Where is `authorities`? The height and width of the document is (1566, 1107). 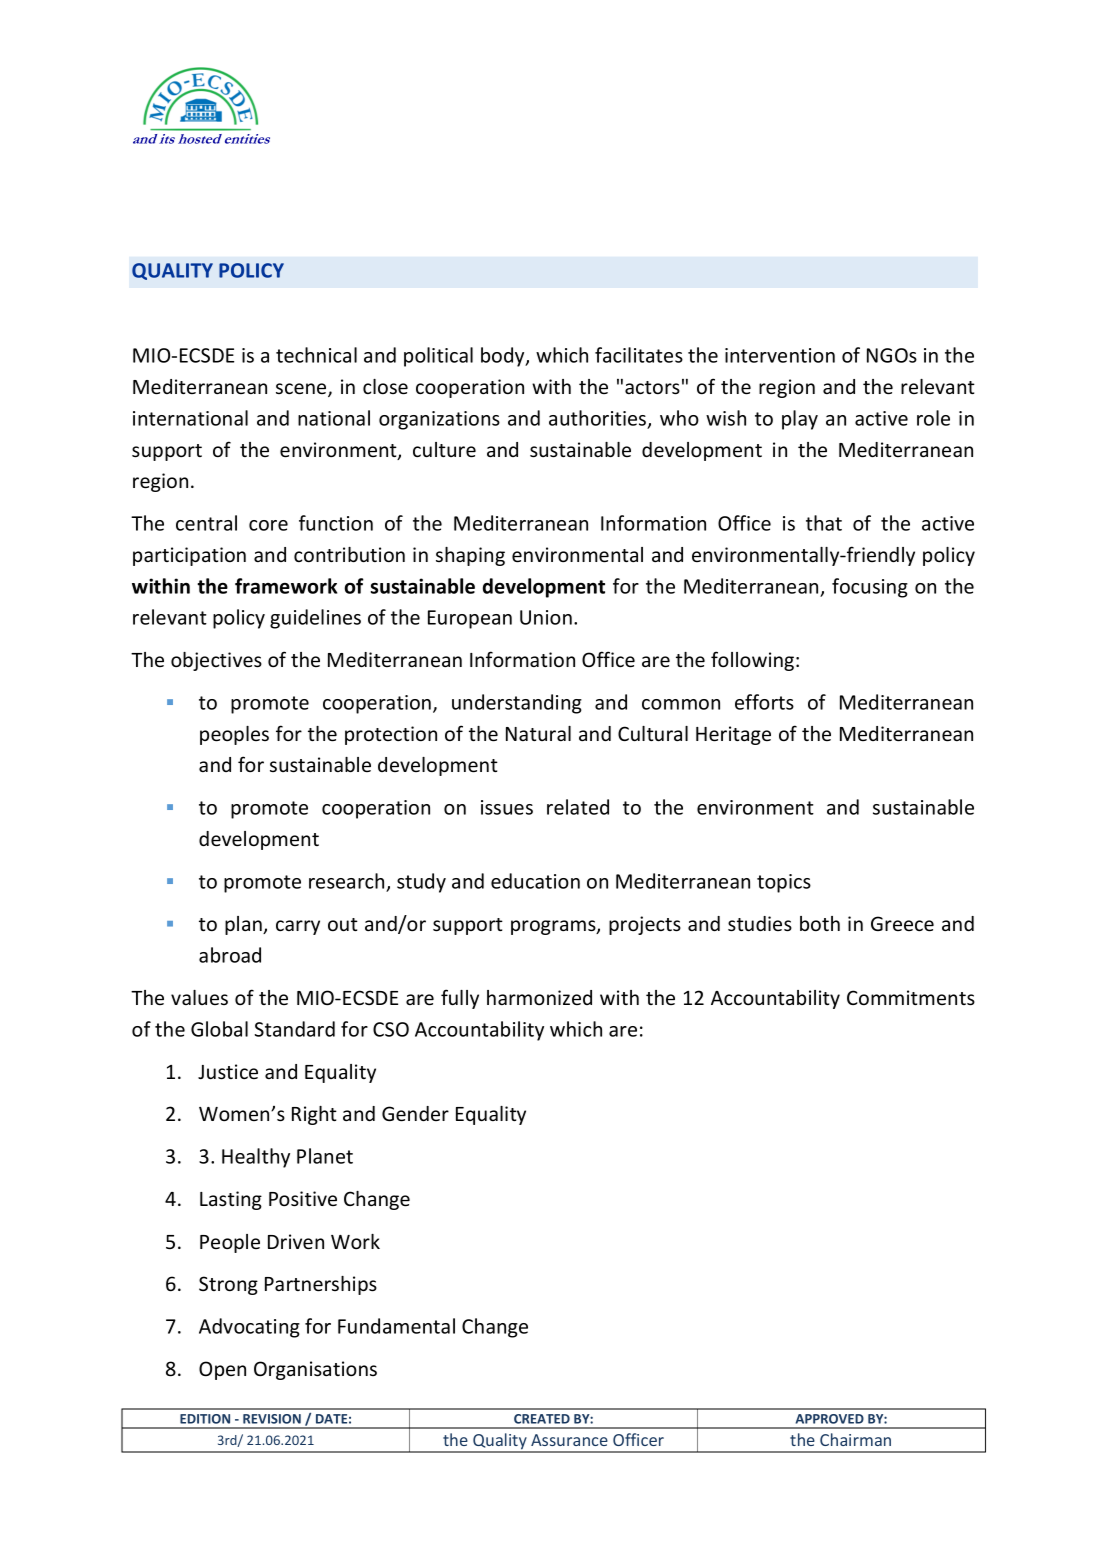 authorities is located at coordinates (599, 419).
